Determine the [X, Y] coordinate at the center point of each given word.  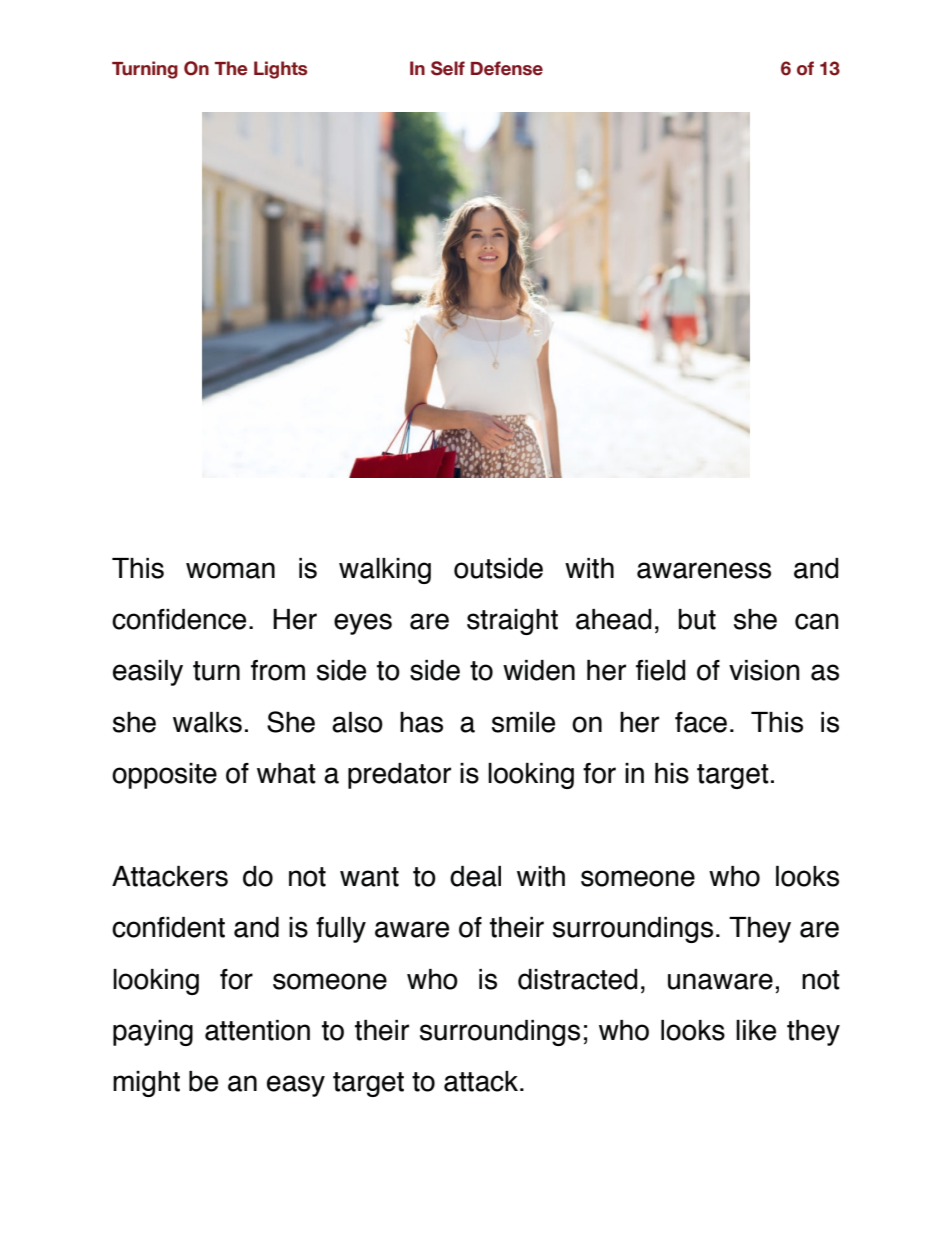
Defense [507, 68]
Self [448, 68]
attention [257, 1030]
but [697, 619]
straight [512, 622]
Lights [280, 70]
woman [230, 570]
